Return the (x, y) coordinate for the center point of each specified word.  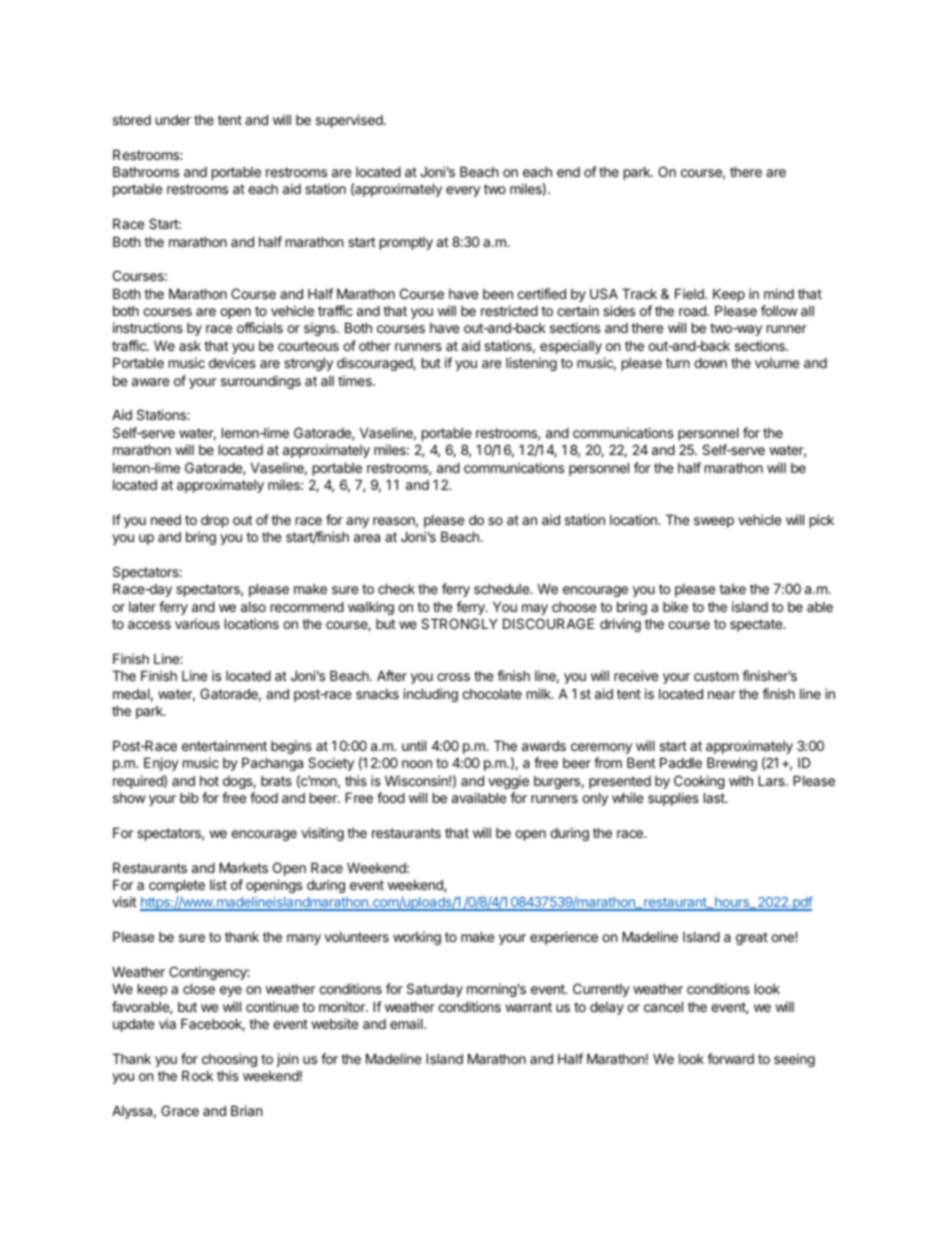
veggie (508, 782)
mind (779, 293)
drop (215, 521)
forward (730, 1058)
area (367, 538)
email (407, 1023)
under (173, 120)
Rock (197, 1075)
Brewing (732, 764)
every (463, 191)
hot (209, 781)
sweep (714, 522)
